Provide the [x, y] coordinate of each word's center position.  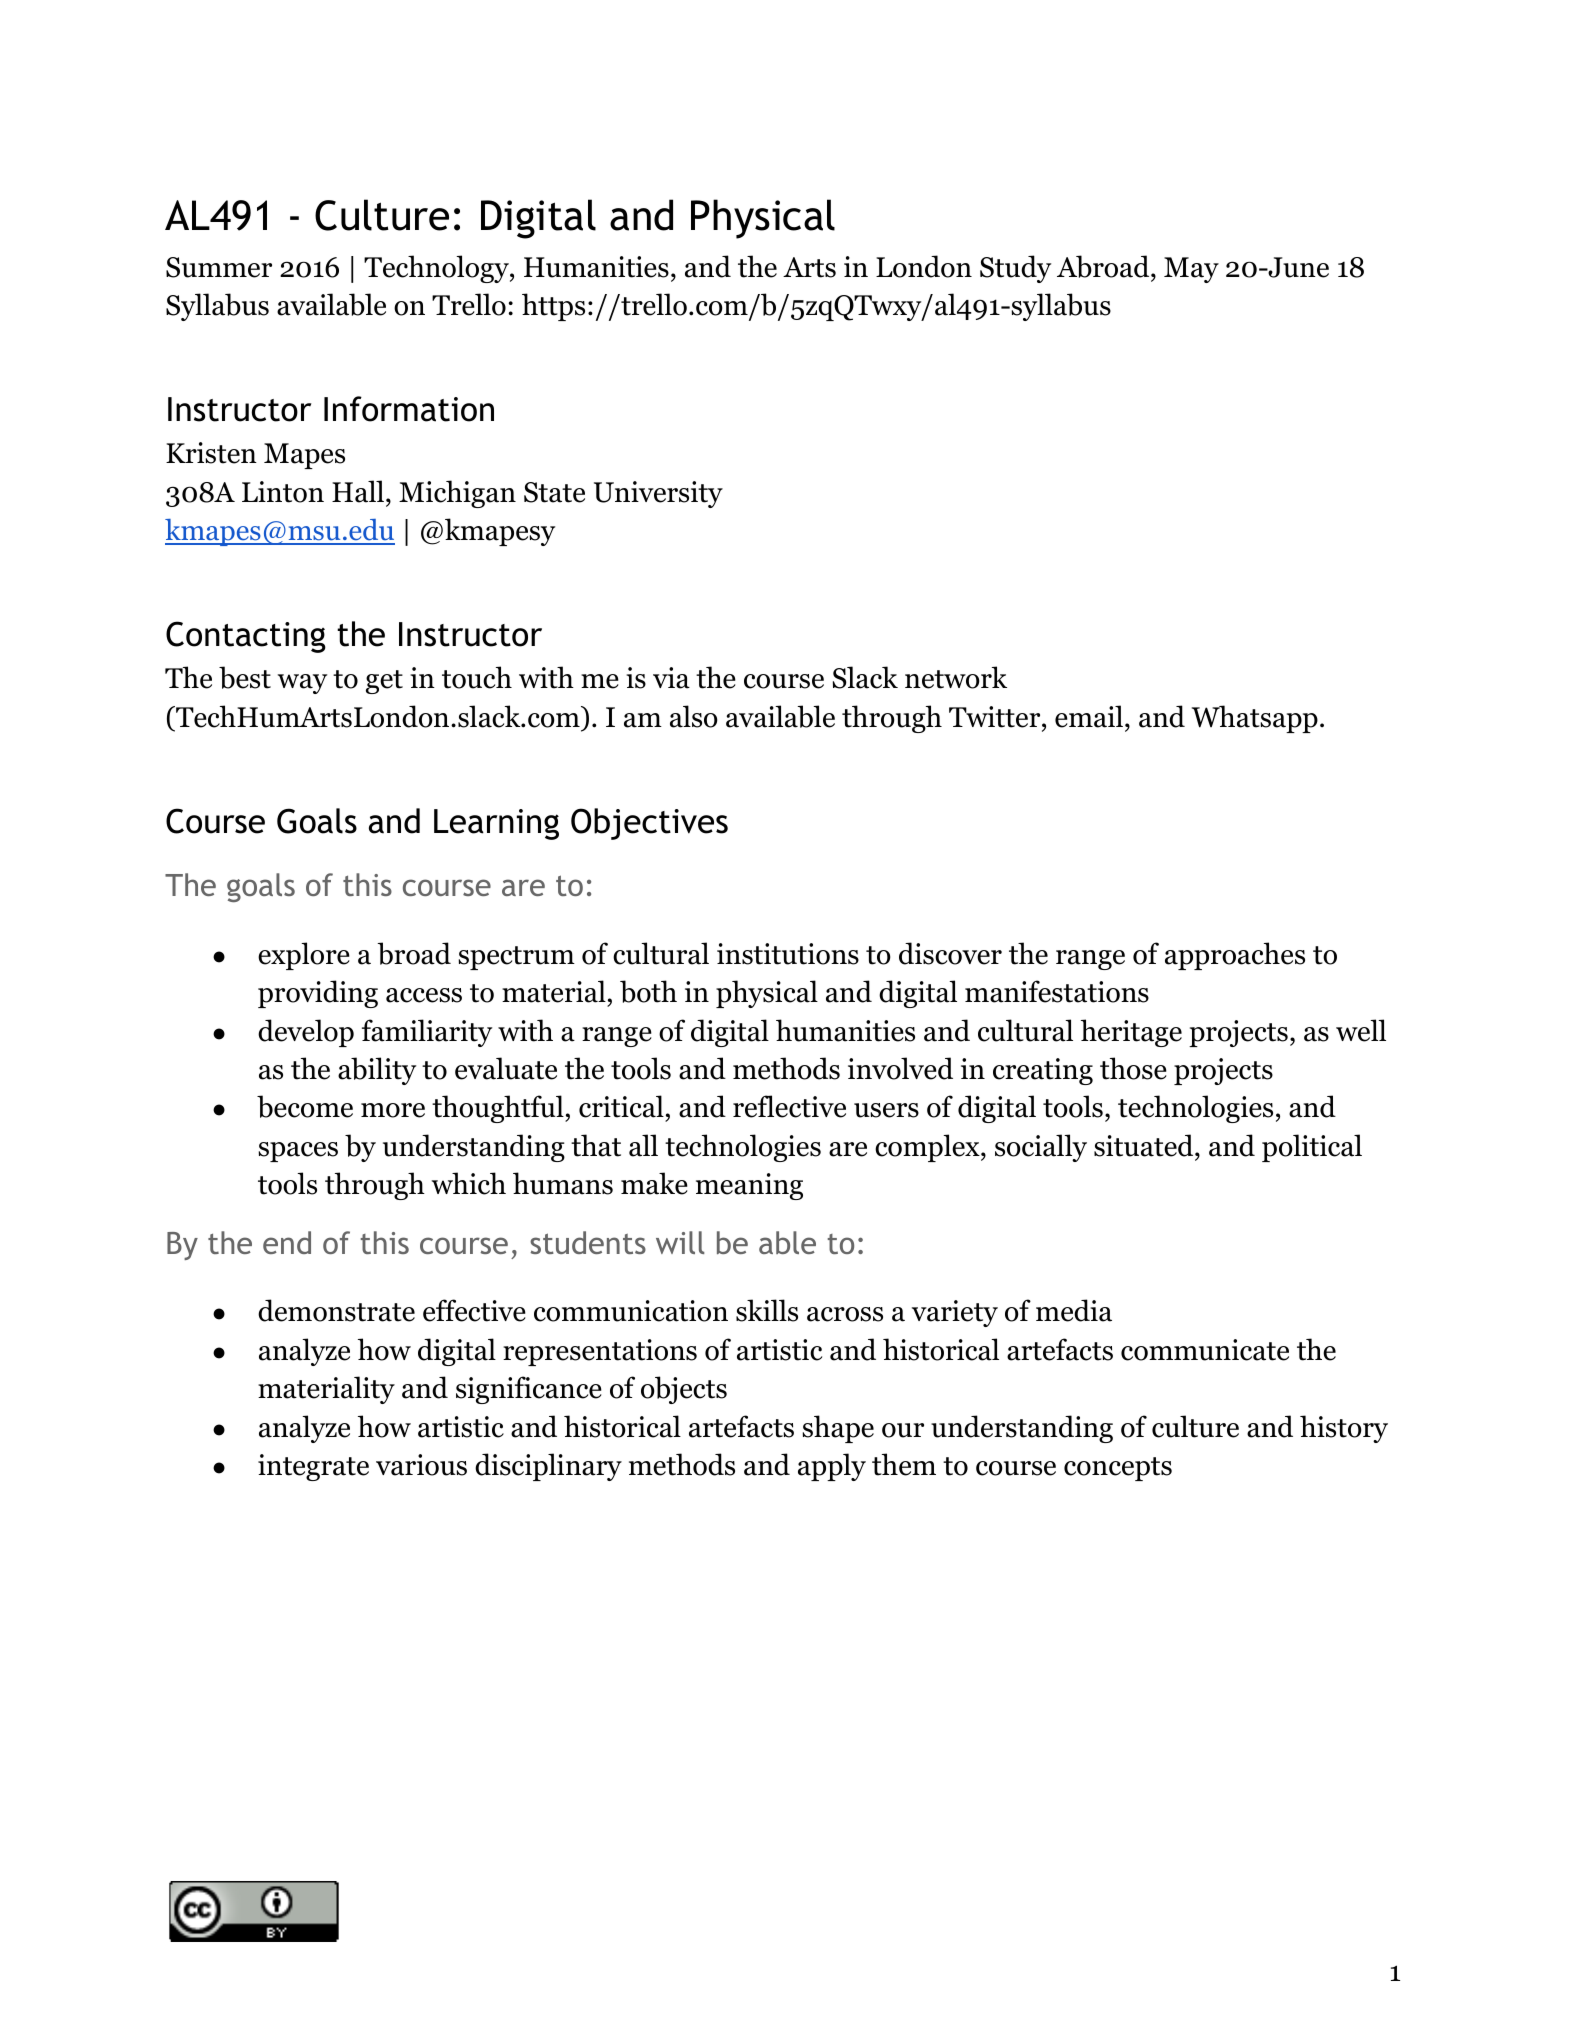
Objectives [649, 824]
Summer [219, 267]
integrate [313, 1467]
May [1191, 270]
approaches [1235, 956]
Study [1015, 269]
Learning [496, 824]
